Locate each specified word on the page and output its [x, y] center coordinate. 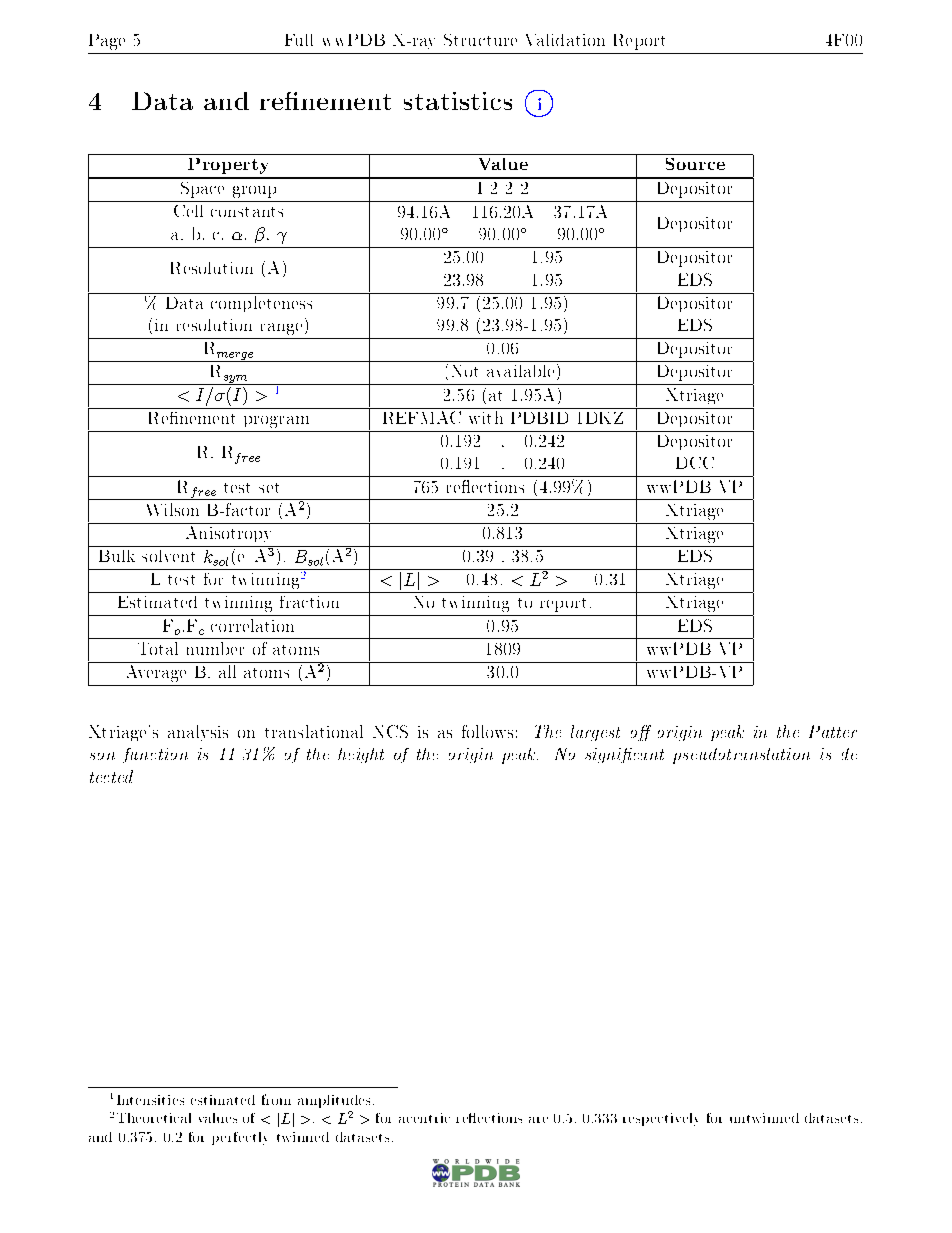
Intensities [150, 1100]
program [276, 422]
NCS [390, 731]
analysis [198, 733]
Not [465, 371]
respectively [660, 1119]
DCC [695, 463]
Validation [565, 40]
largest [595, 733]
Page [107, 42]
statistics [458, 101]
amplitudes [336, 1101]
